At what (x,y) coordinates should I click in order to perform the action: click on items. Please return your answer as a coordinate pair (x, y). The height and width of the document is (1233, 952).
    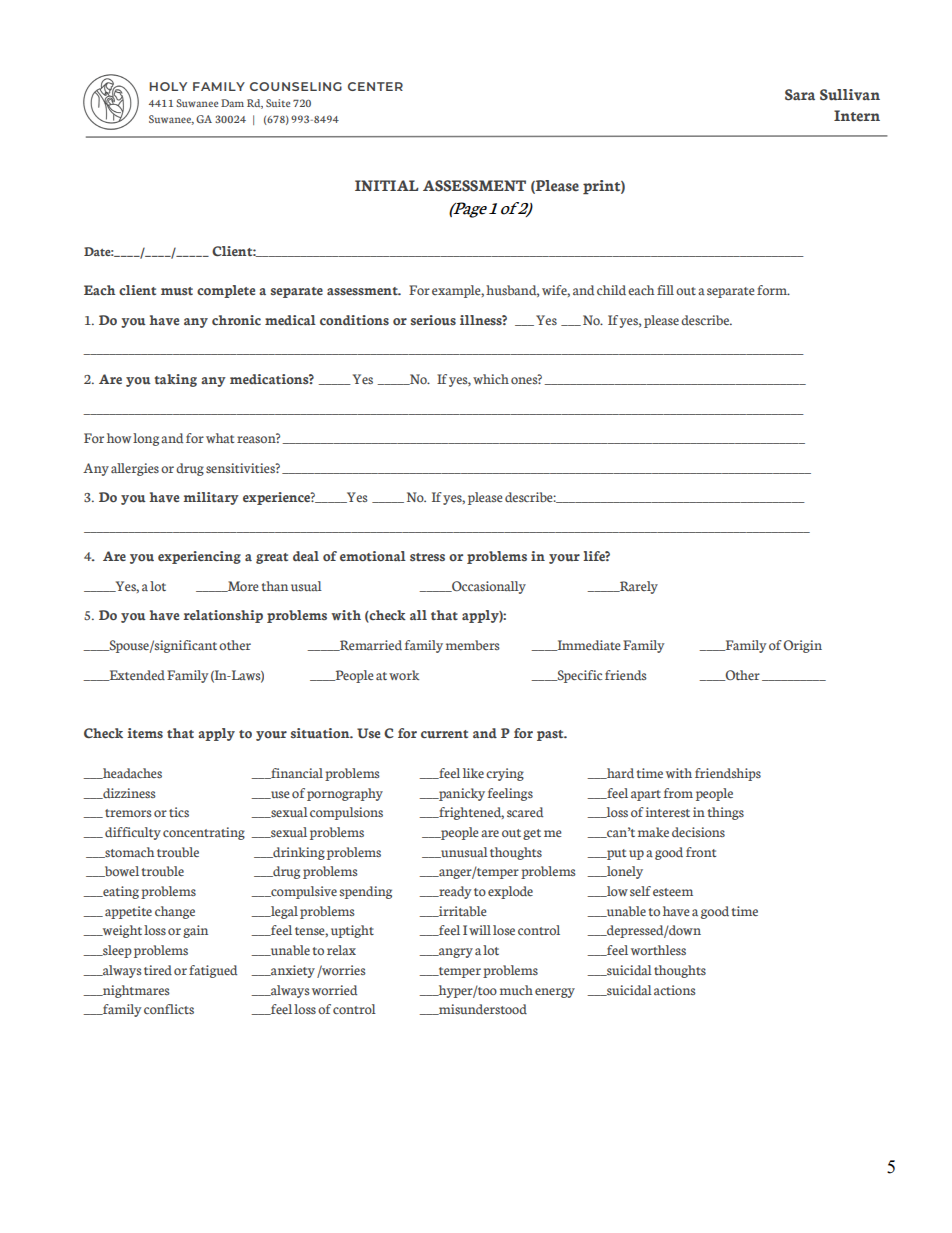
    Looking at the image, I should click on (145, 733).
